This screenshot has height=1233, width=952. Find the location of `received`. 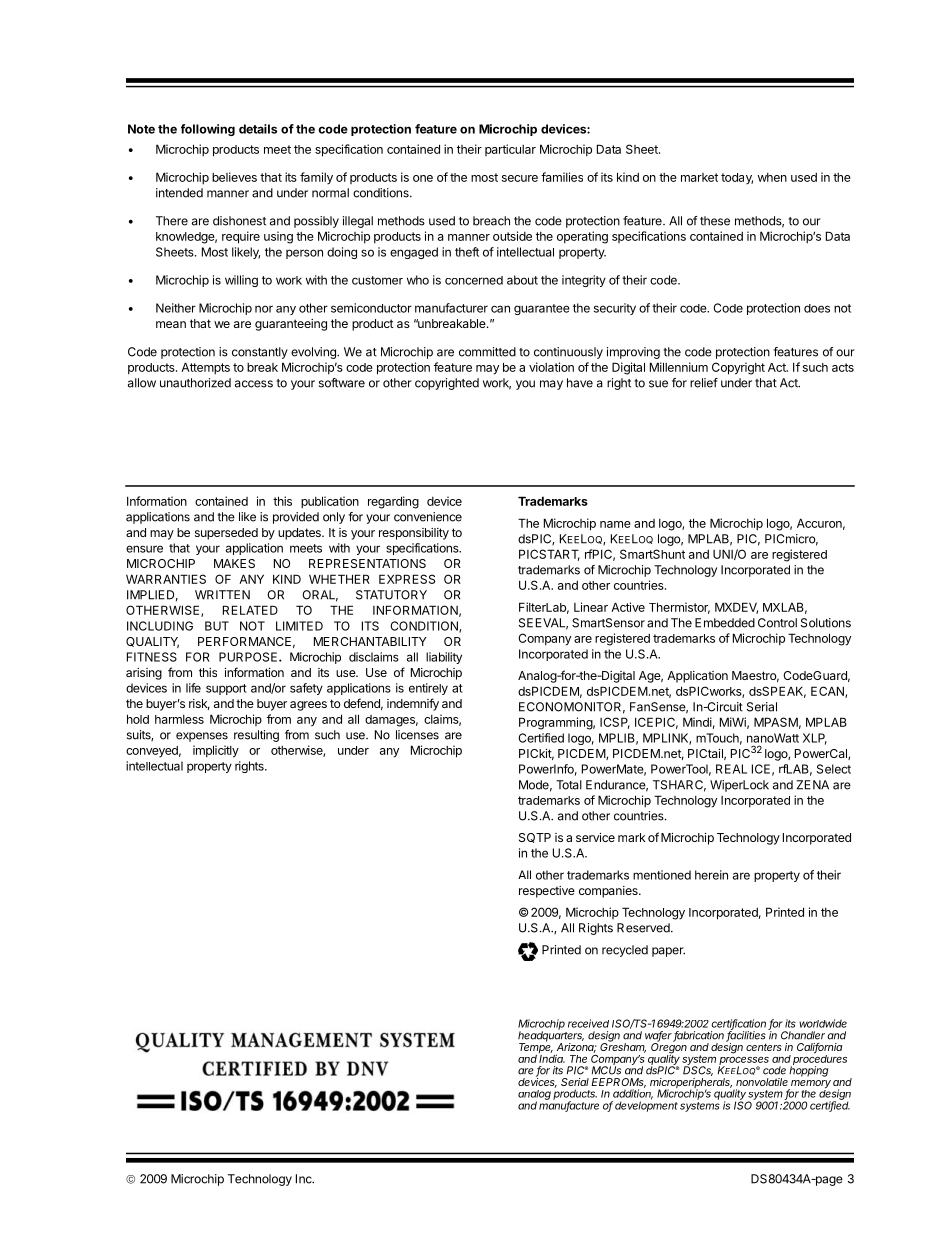

received is located at coordinates (588, 1023).
